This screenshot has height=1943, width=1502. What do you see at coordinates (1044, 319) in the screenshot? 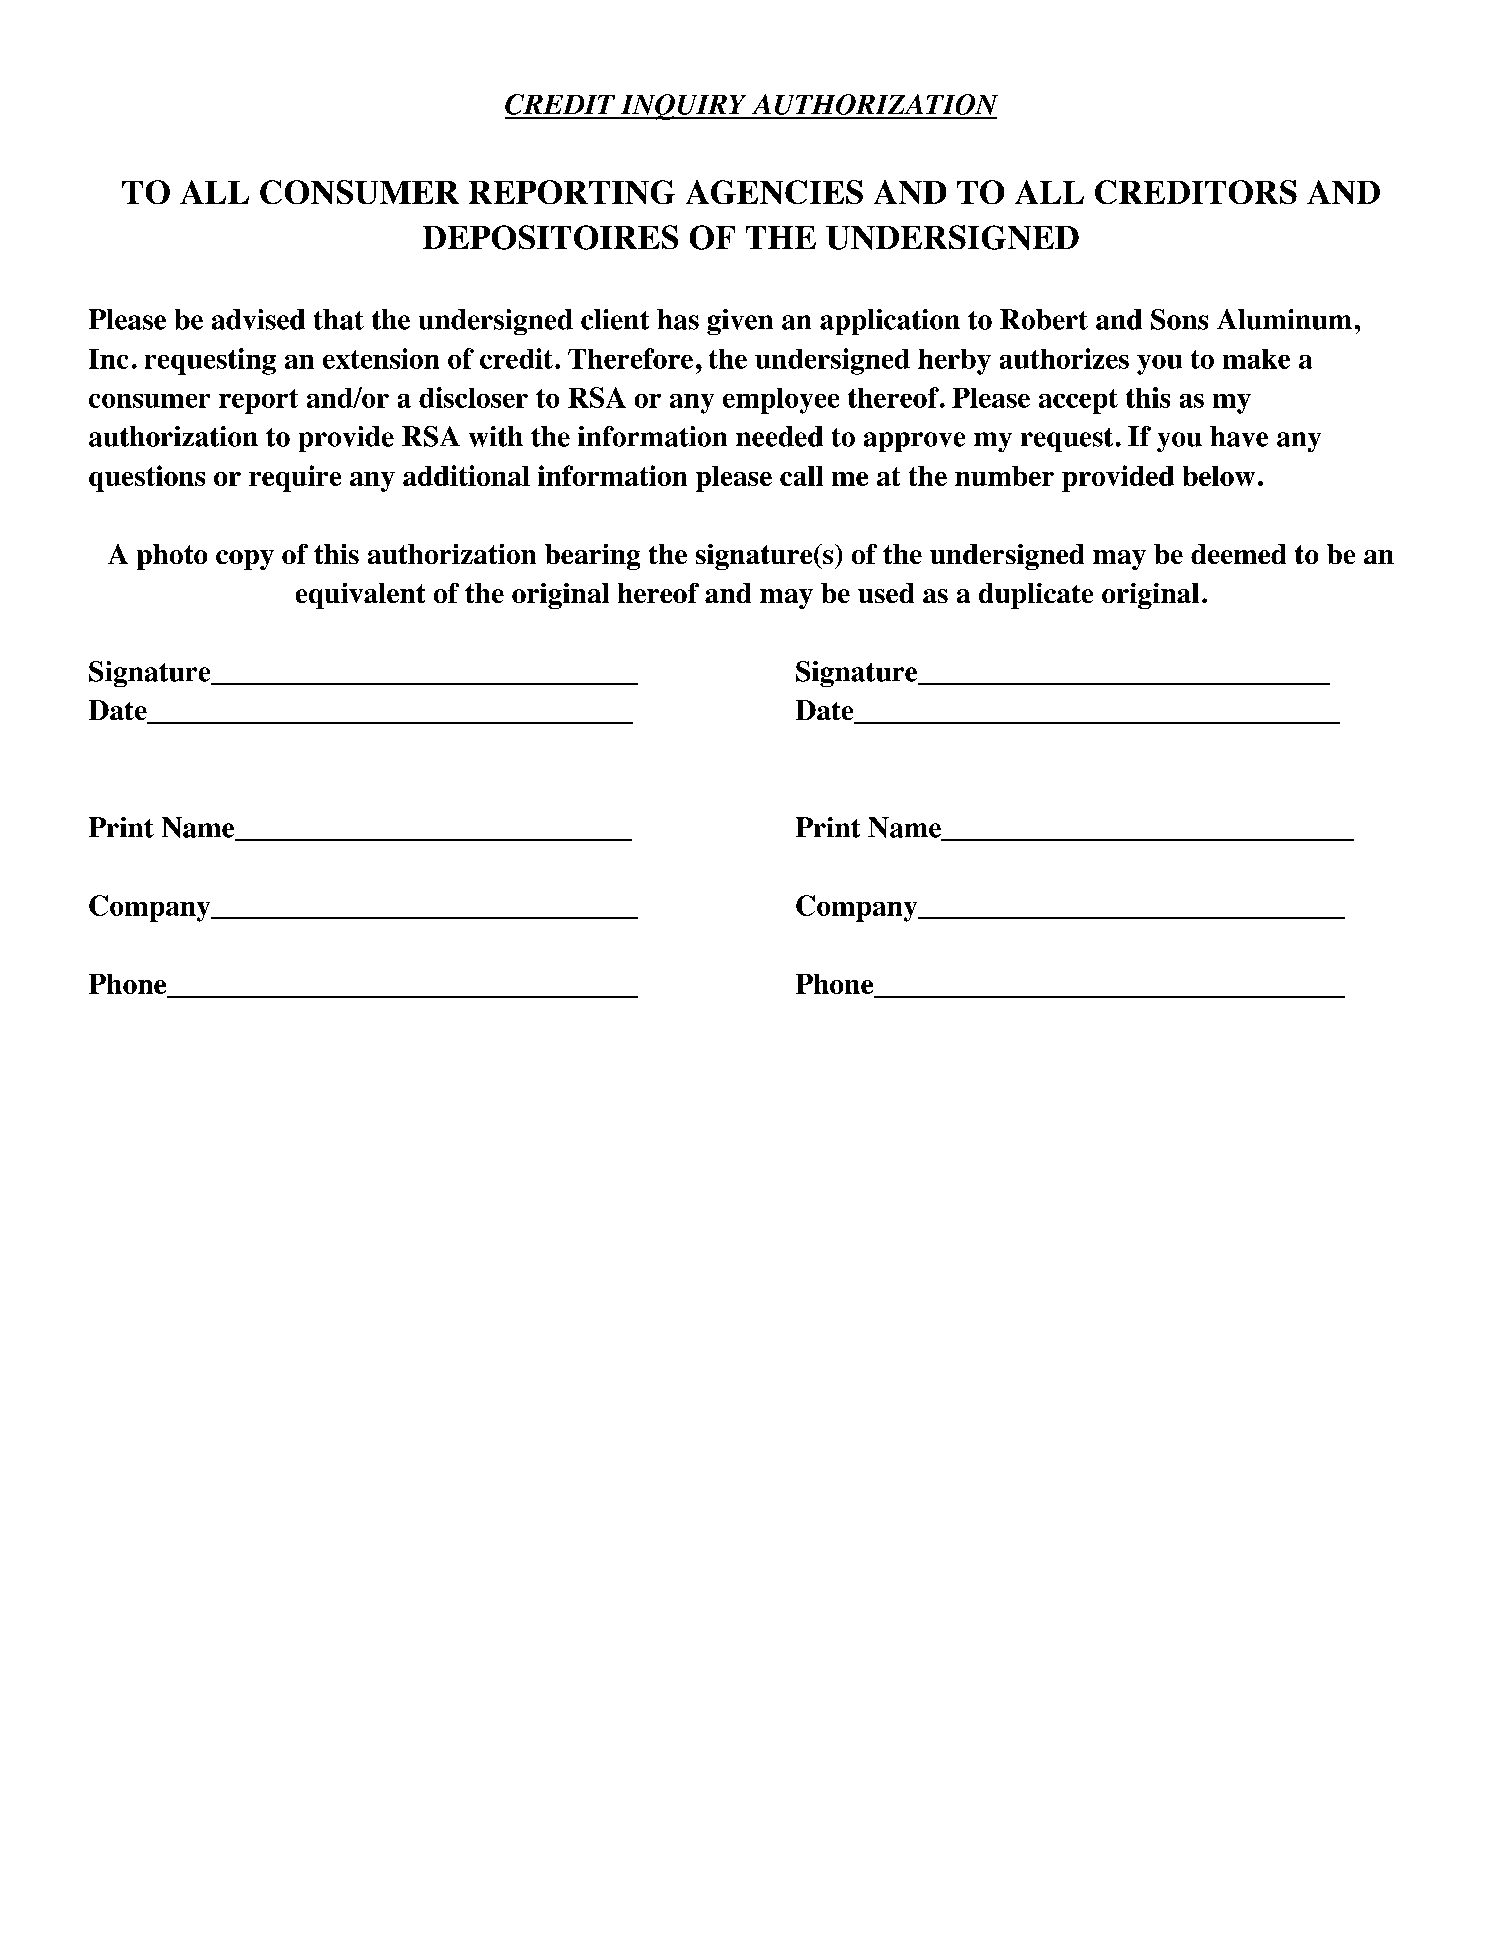
I see `Robert` at bounding box center [1044, 319].
